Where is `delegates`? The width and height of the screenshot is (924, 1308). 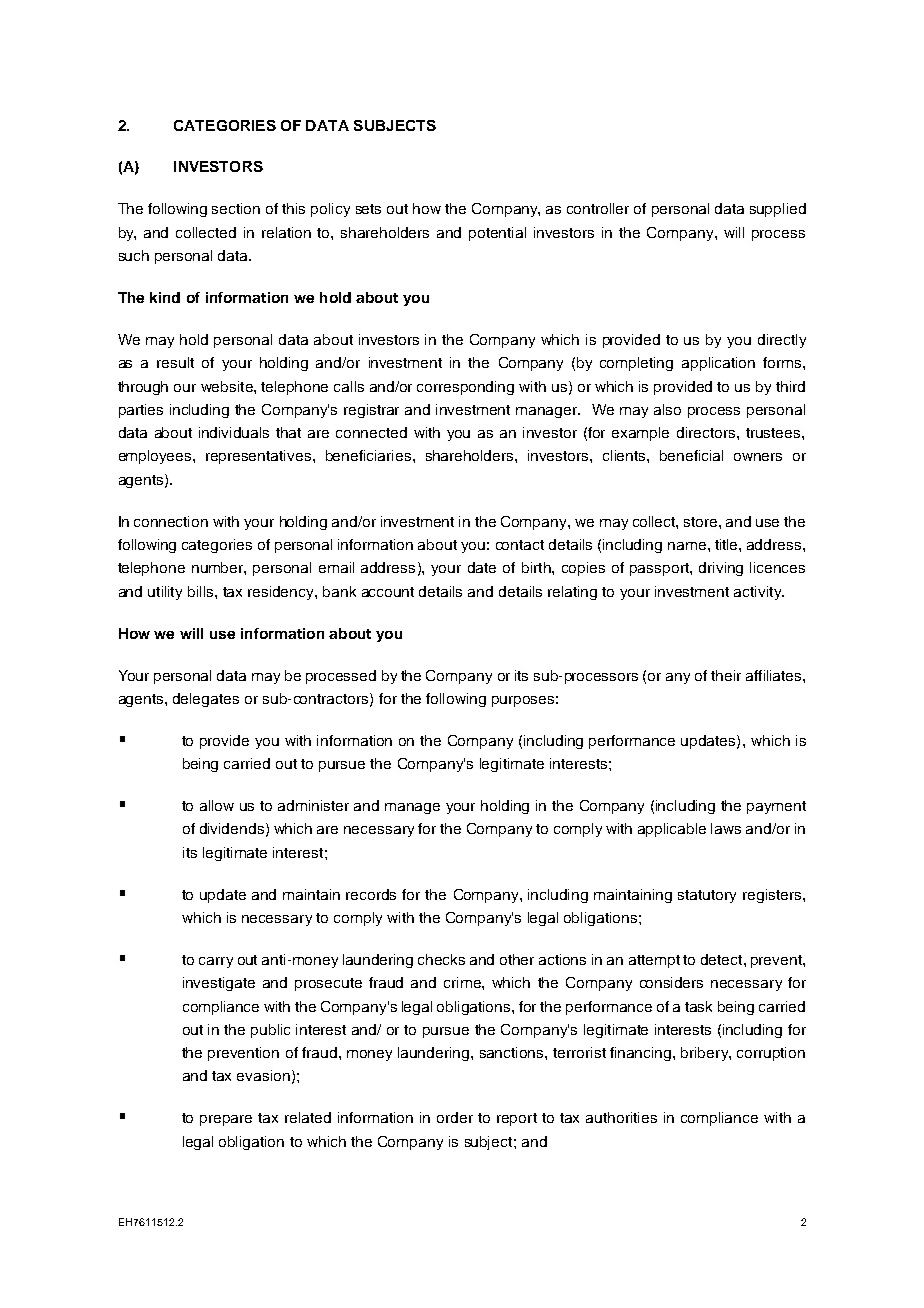
delegates is located at coordinates (206, 700).
